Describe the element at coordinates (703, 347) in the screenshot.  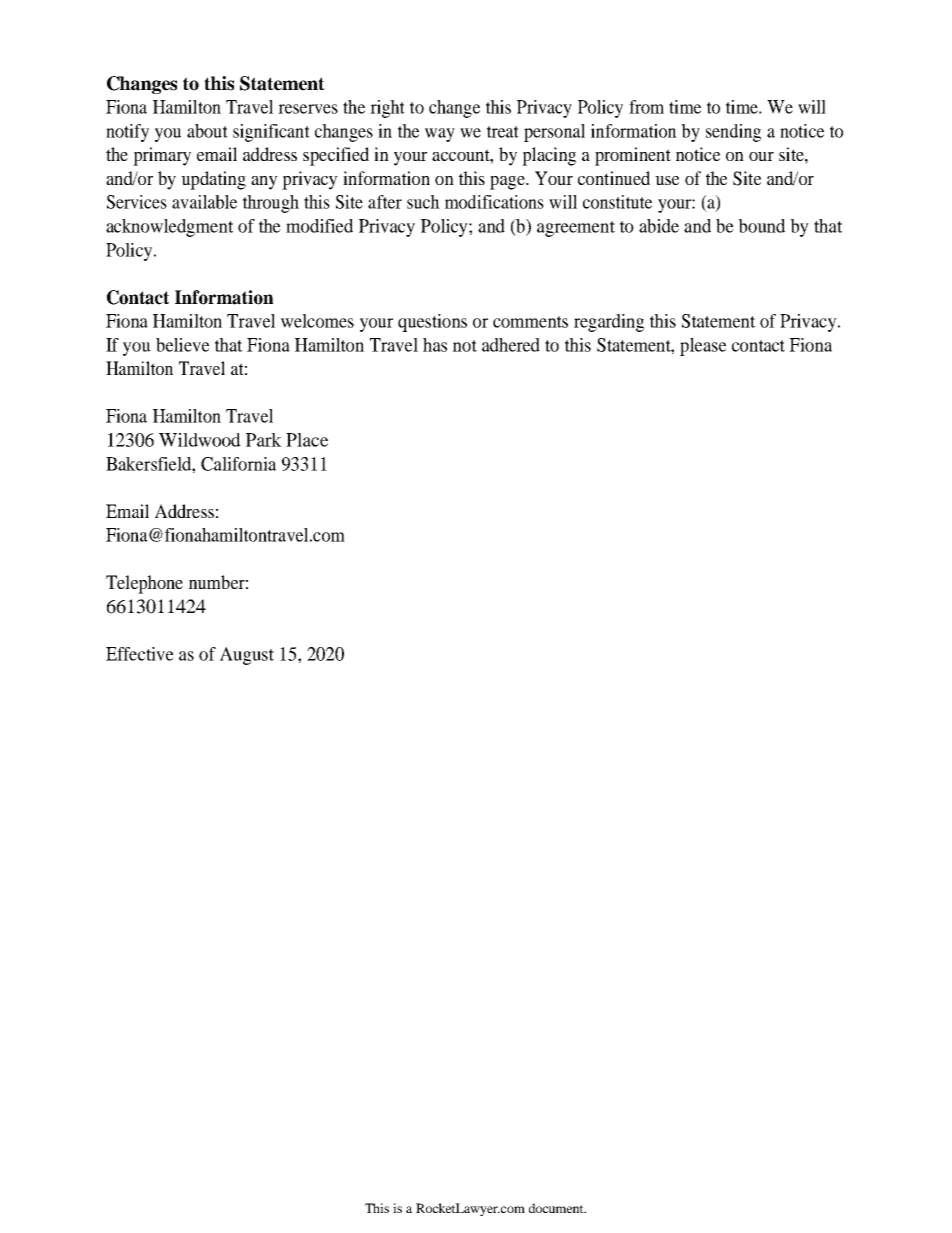
I see `please` at that location.
